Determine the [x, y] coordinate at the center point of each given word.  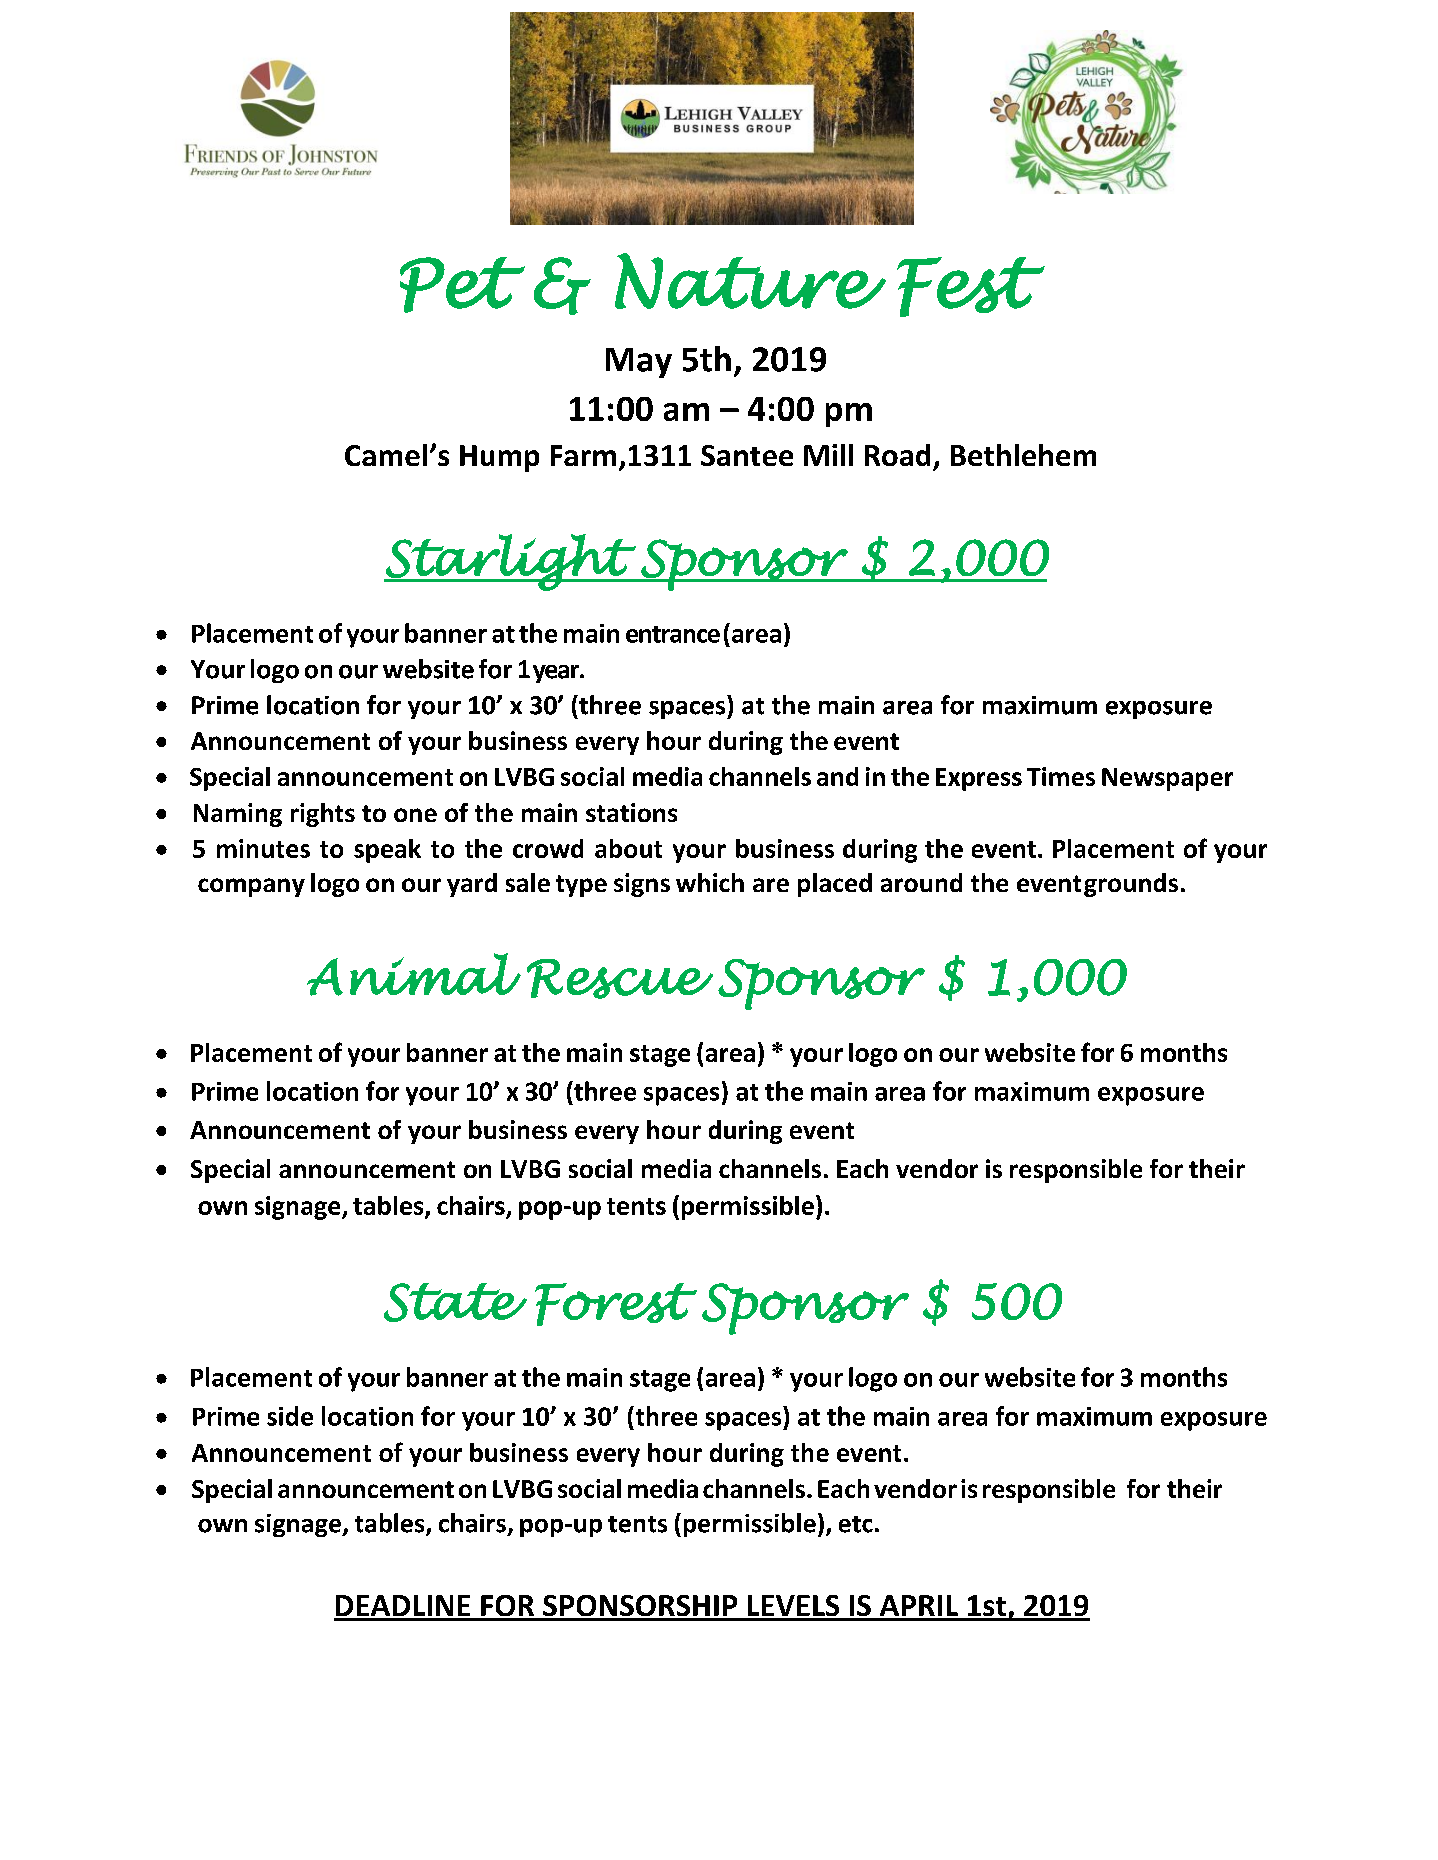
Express [979, 779]
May [639, 363]
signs [642, 885]
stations [631, 812]
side [290, 1416]
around [921, 882]
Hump [499, 458]
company [251, 887]
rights [323, 815]
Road [897, 455]
